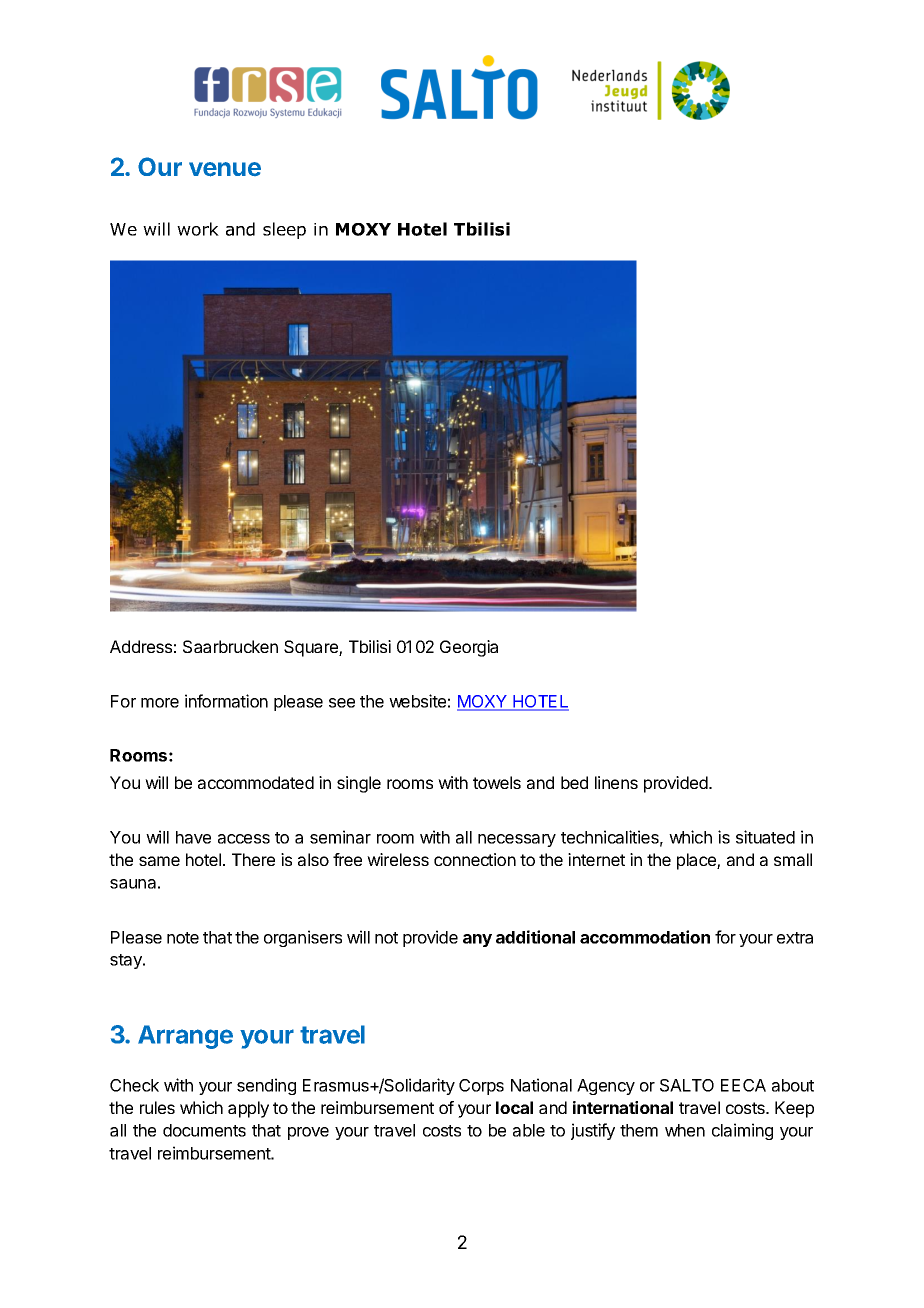 This document has height=1308, width=924. Describe the element at coordinates (204, 1130) in the document. I see `documents` at that location.
